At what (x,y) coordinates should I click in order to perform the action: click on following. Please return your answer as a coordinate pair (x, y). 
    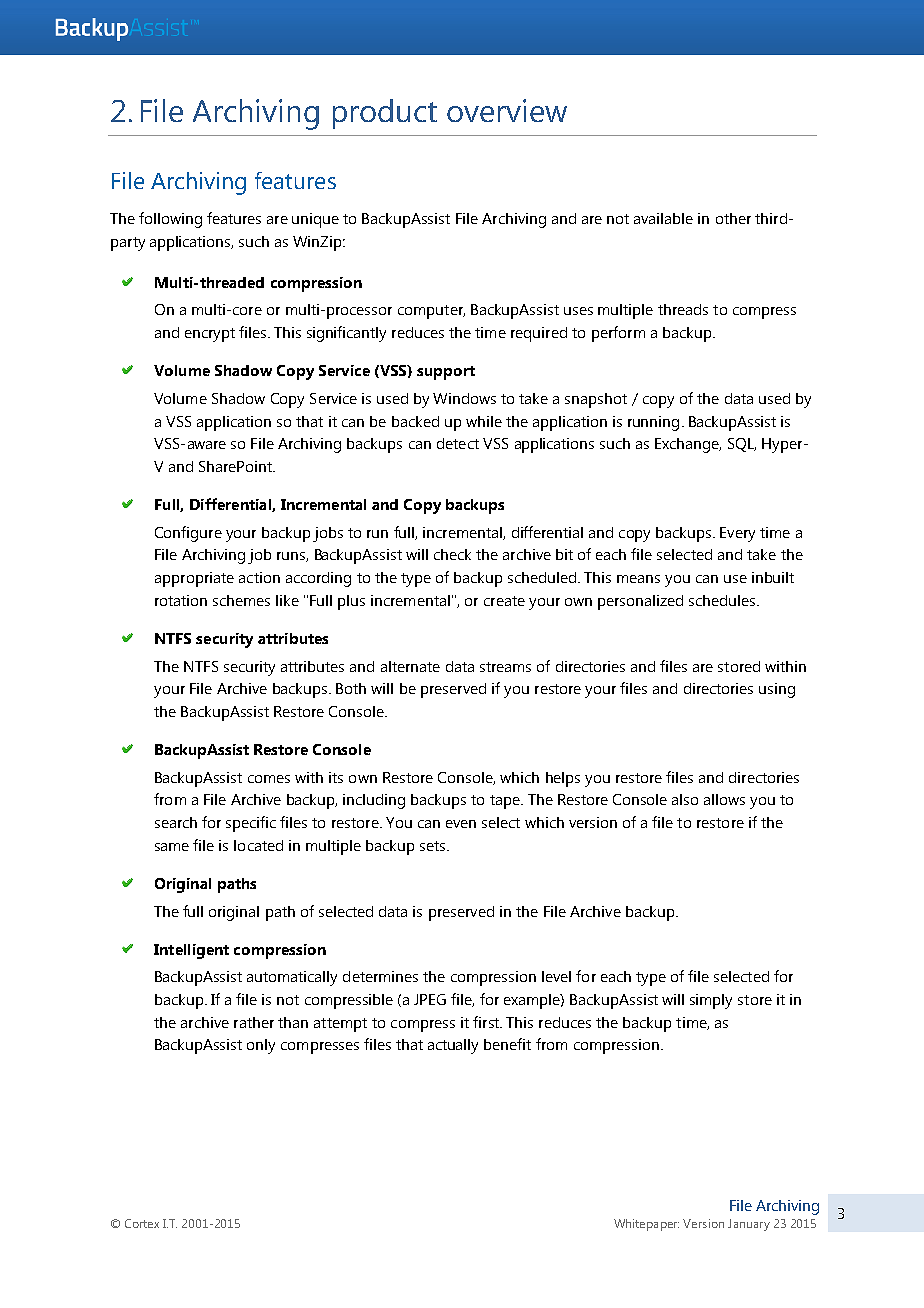
    Looking at the image, I should click on (170, 220).
